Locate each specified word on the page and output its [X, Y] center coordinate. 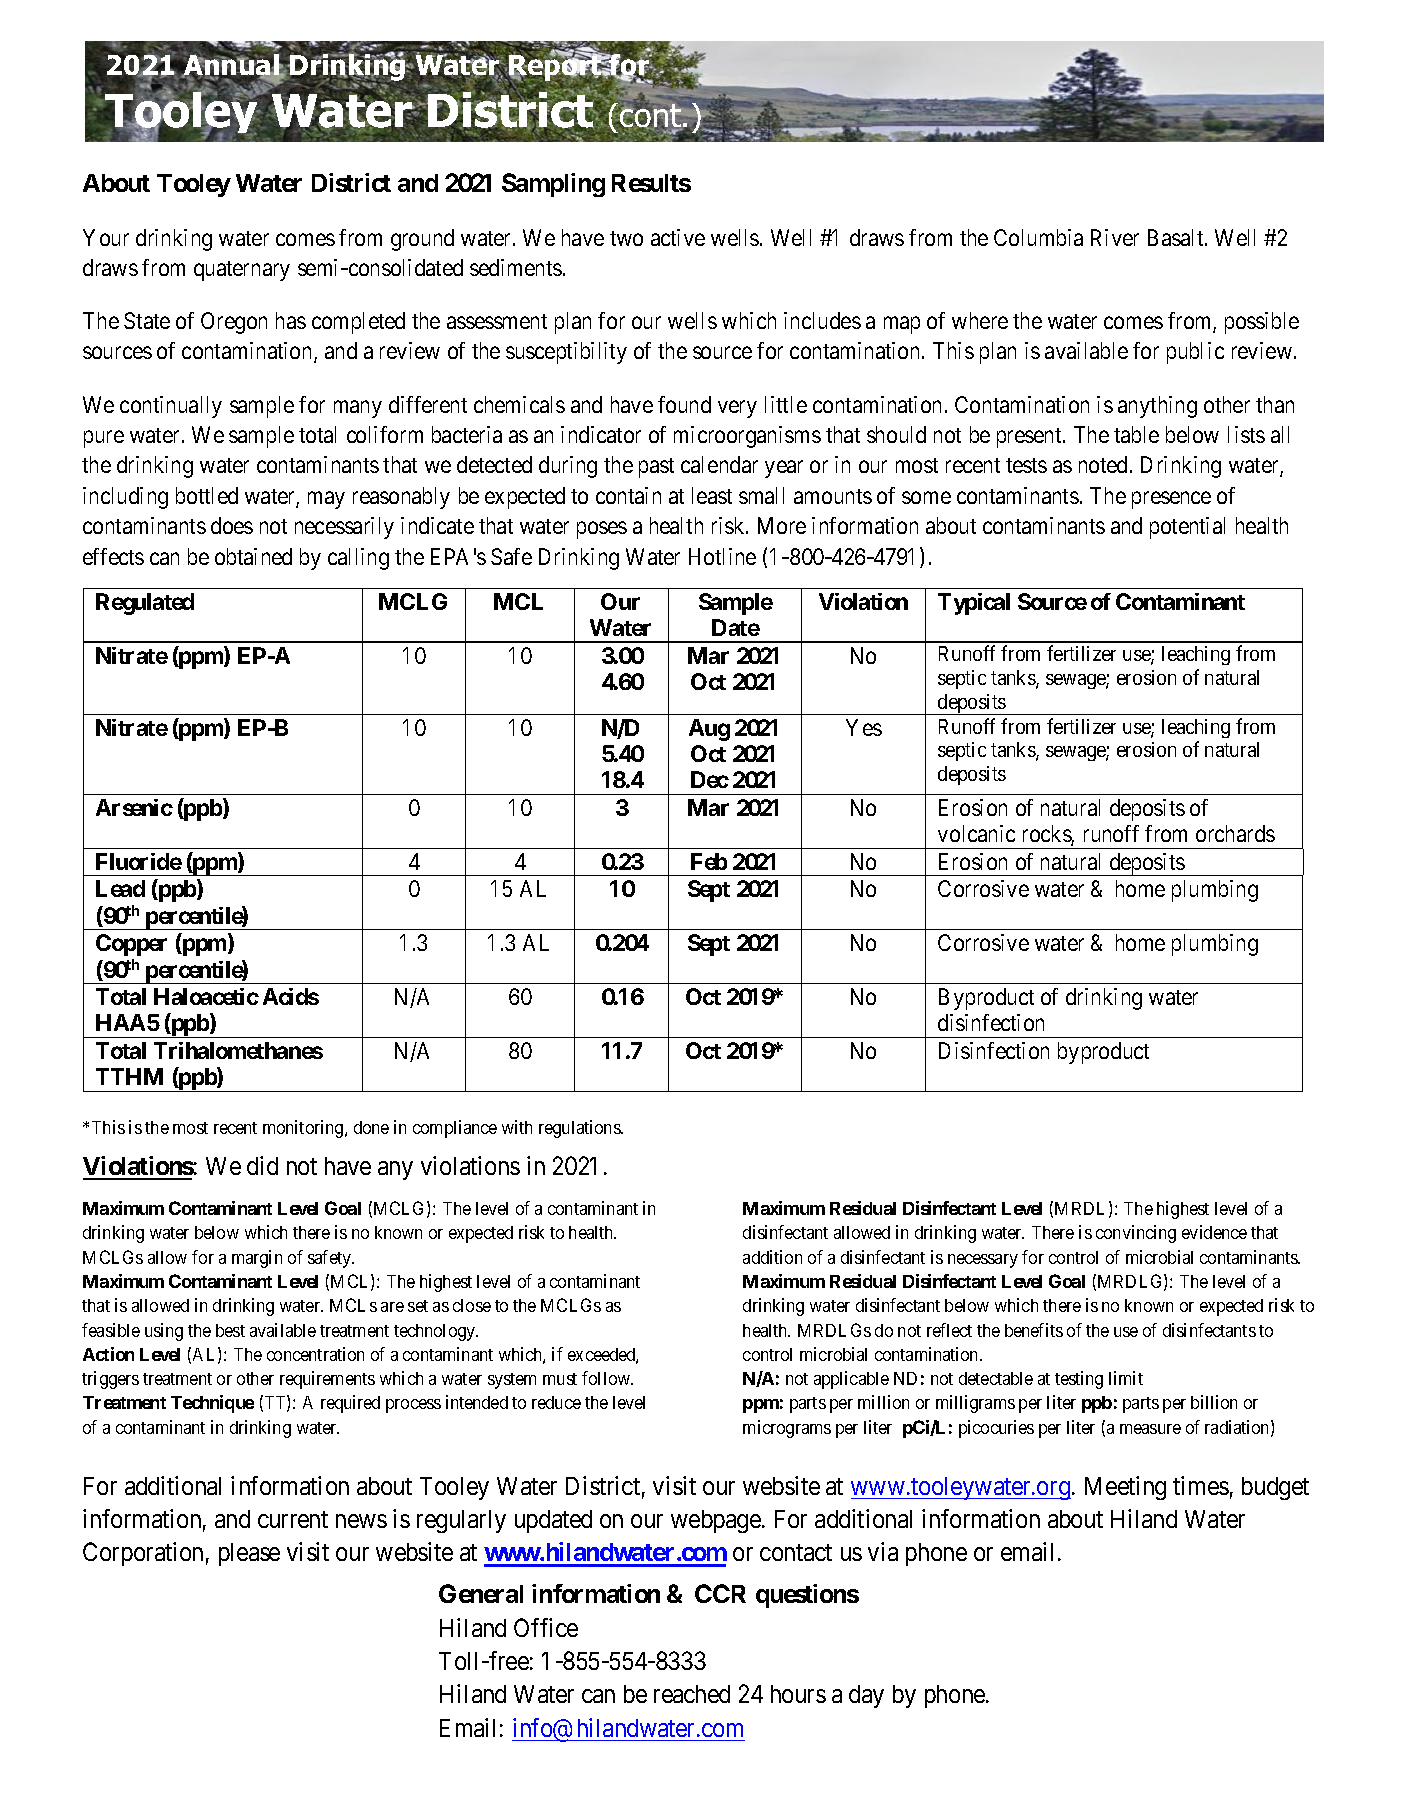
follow [607, 1378]
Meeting [1125, 1488]
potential [1187, 528]
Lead [120, 888]
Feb [709, 861]
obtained [253, 556]
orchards [1235, 833]
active [678, 237]
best [230, 1330]
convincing [1136, 1234]
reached [692, 1694]
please [249, 1554]
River [1115, 237]
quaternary [242, 271]
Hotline [722, 556]
